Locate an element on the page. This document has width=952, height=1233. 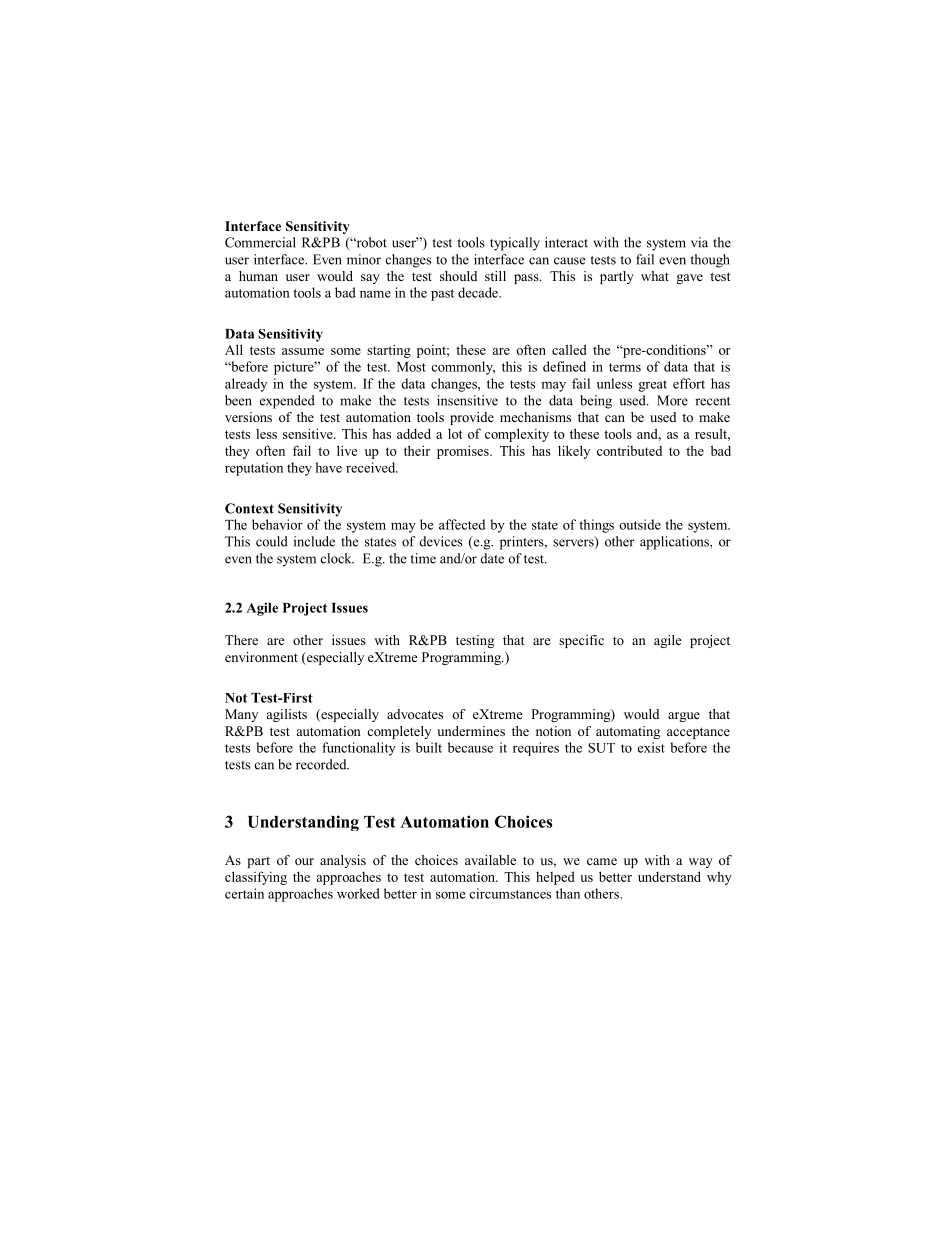
date is located at coordinates (492, 558).
